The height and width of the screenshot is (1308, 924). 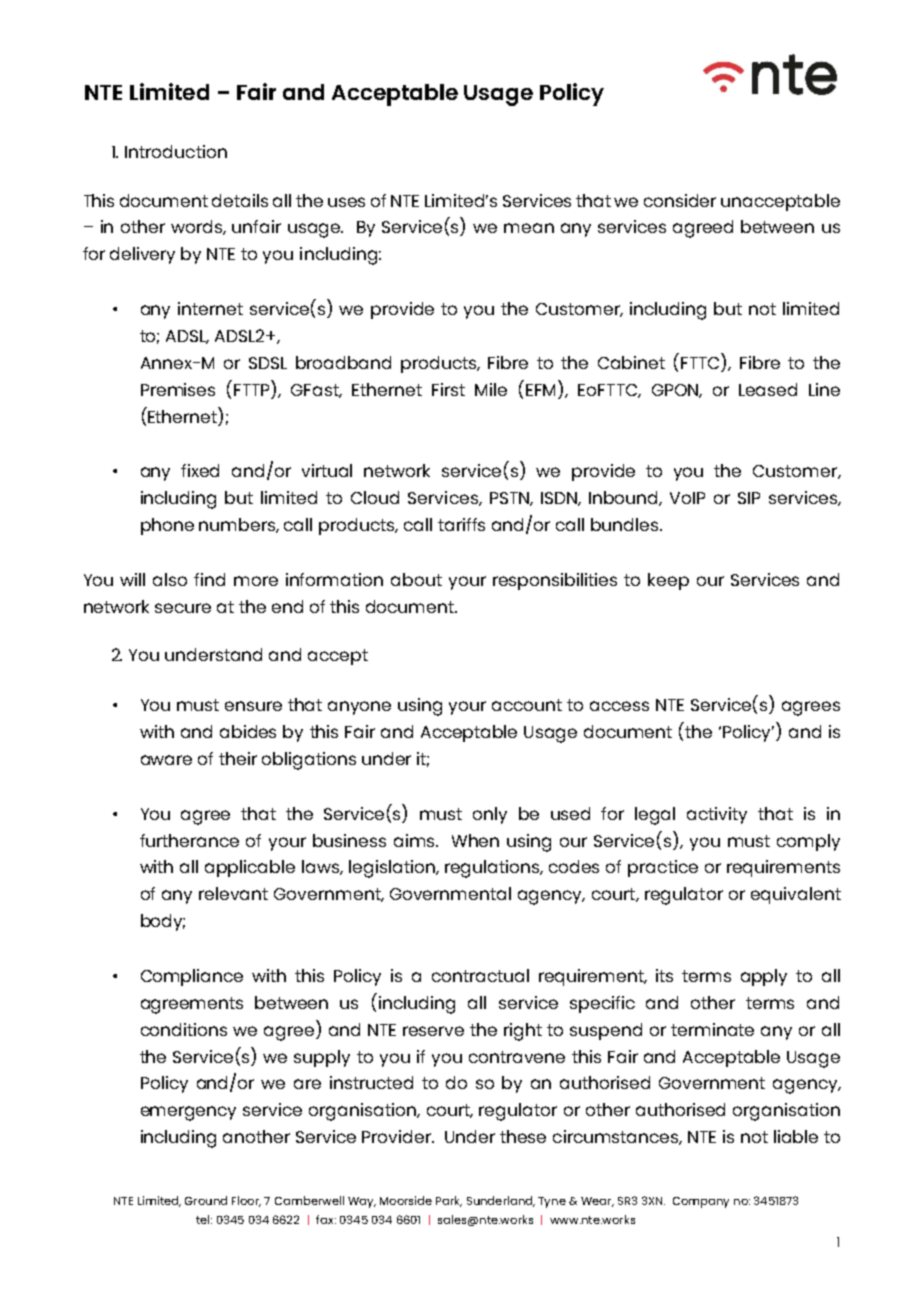 I want to click on fixed, so click(x=200, y=470).
